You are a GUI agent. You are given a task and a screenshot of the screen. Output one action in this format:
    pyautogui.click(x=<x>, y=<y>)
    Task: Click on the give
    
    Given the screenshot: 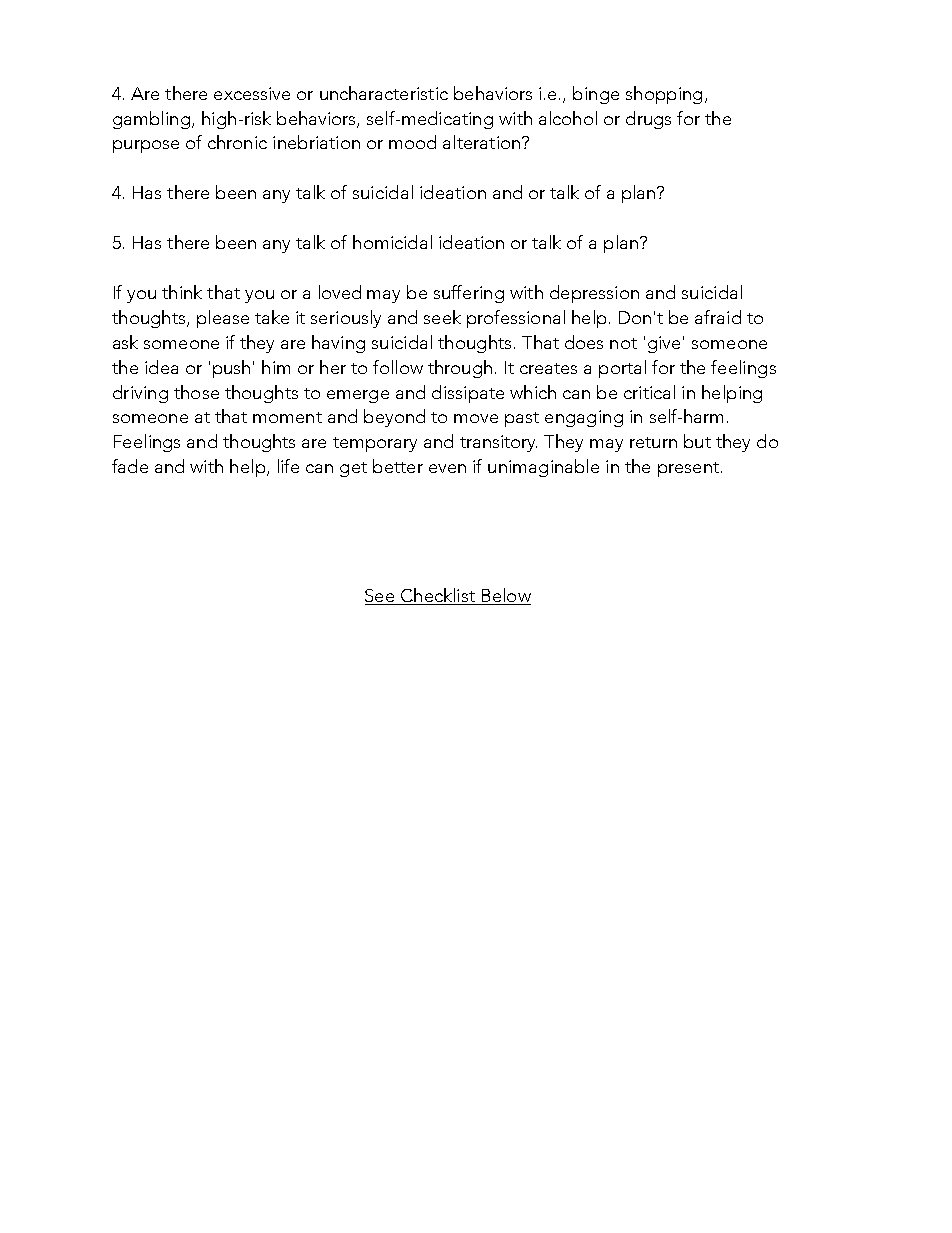 What is the action you would take?
    pyautogui.click(x=664, y=344)
